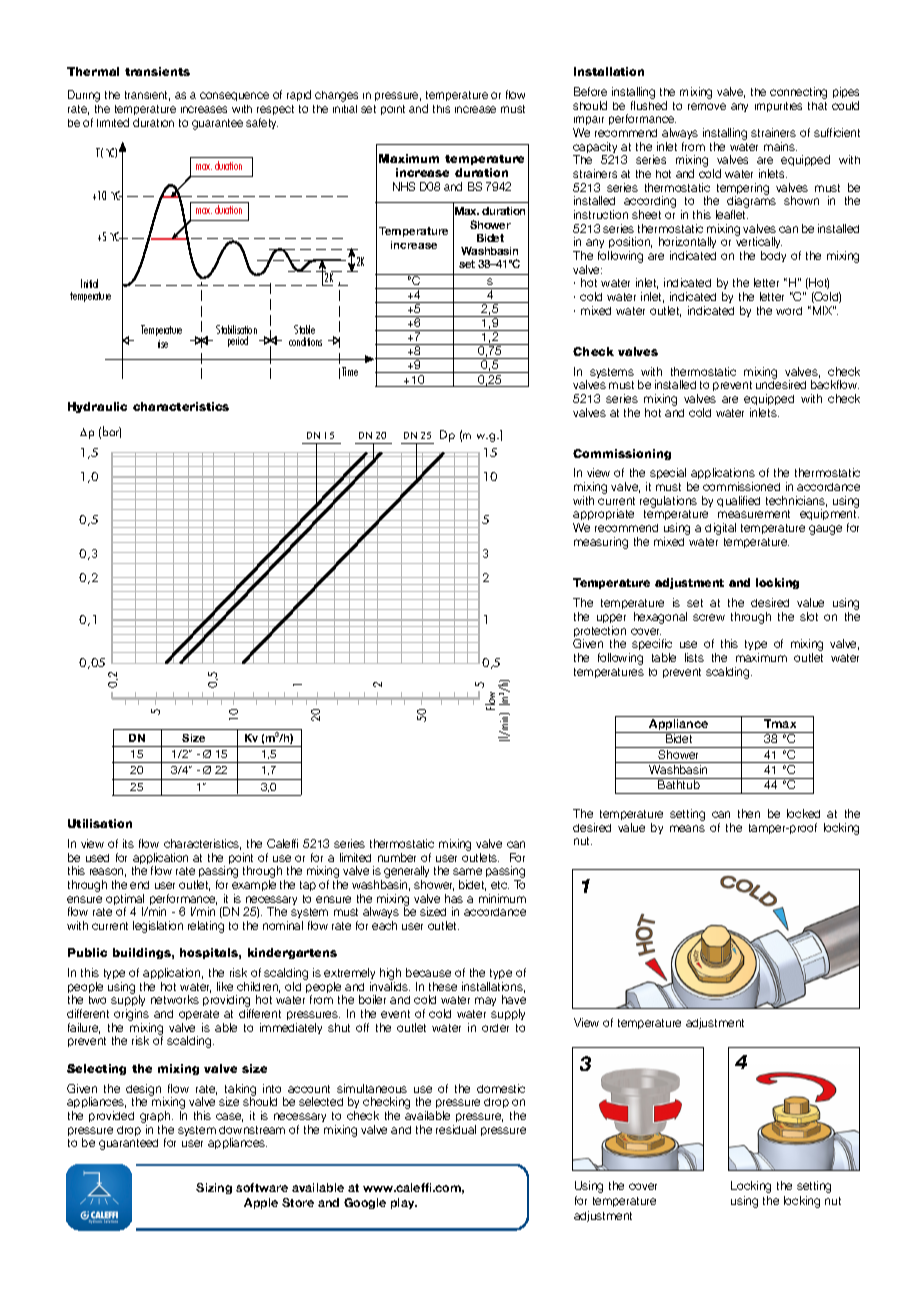 The width and height of the screenshot is (924, 1308). What do you see at coordinates (709, 617) in the screenshot?
I see `screw` at bounding box center [709, 617].
